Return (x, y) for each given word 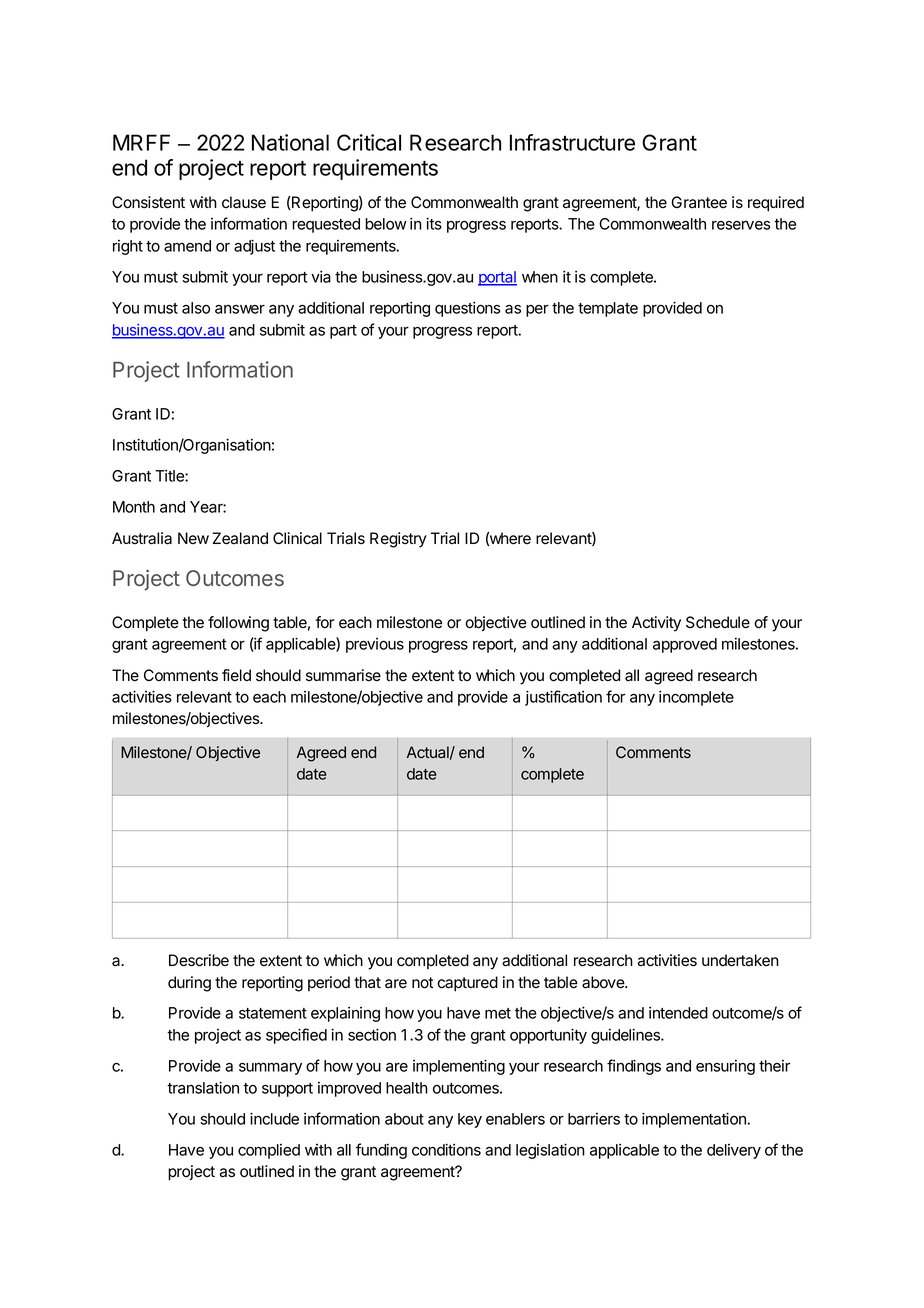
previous (375, 645)
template (608, 309)
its (434, 223)
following (238, 624)
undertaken (740, 960)
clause (244, 202)
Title (170, 476)
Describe (199, 960)
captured (467, 984)
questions (467, 309)
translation (203, 1087)
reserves (741, 225)
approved (685, 645)
